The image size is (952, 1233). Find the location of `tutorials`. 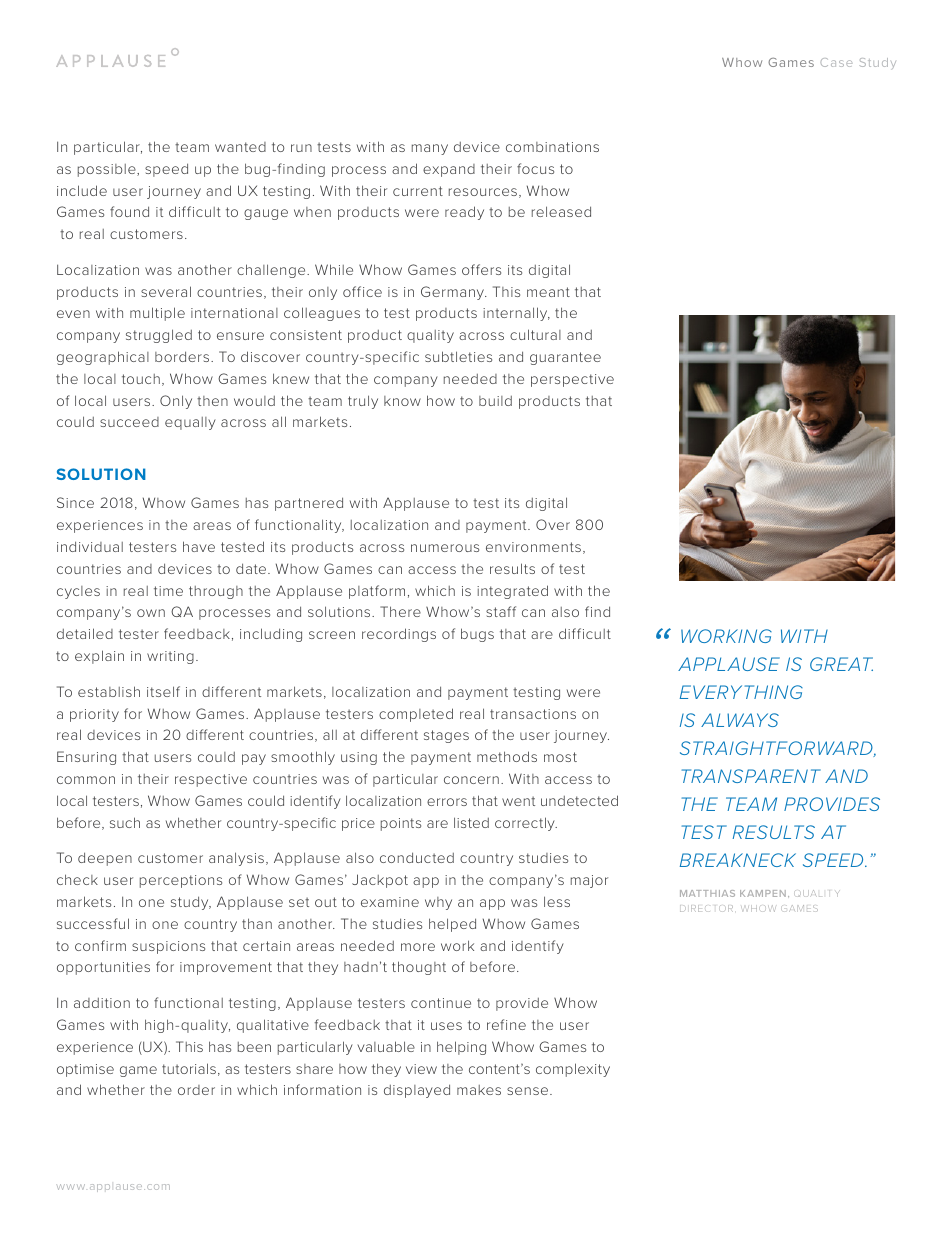

tutorials is located at coordinates (189, 1068).
